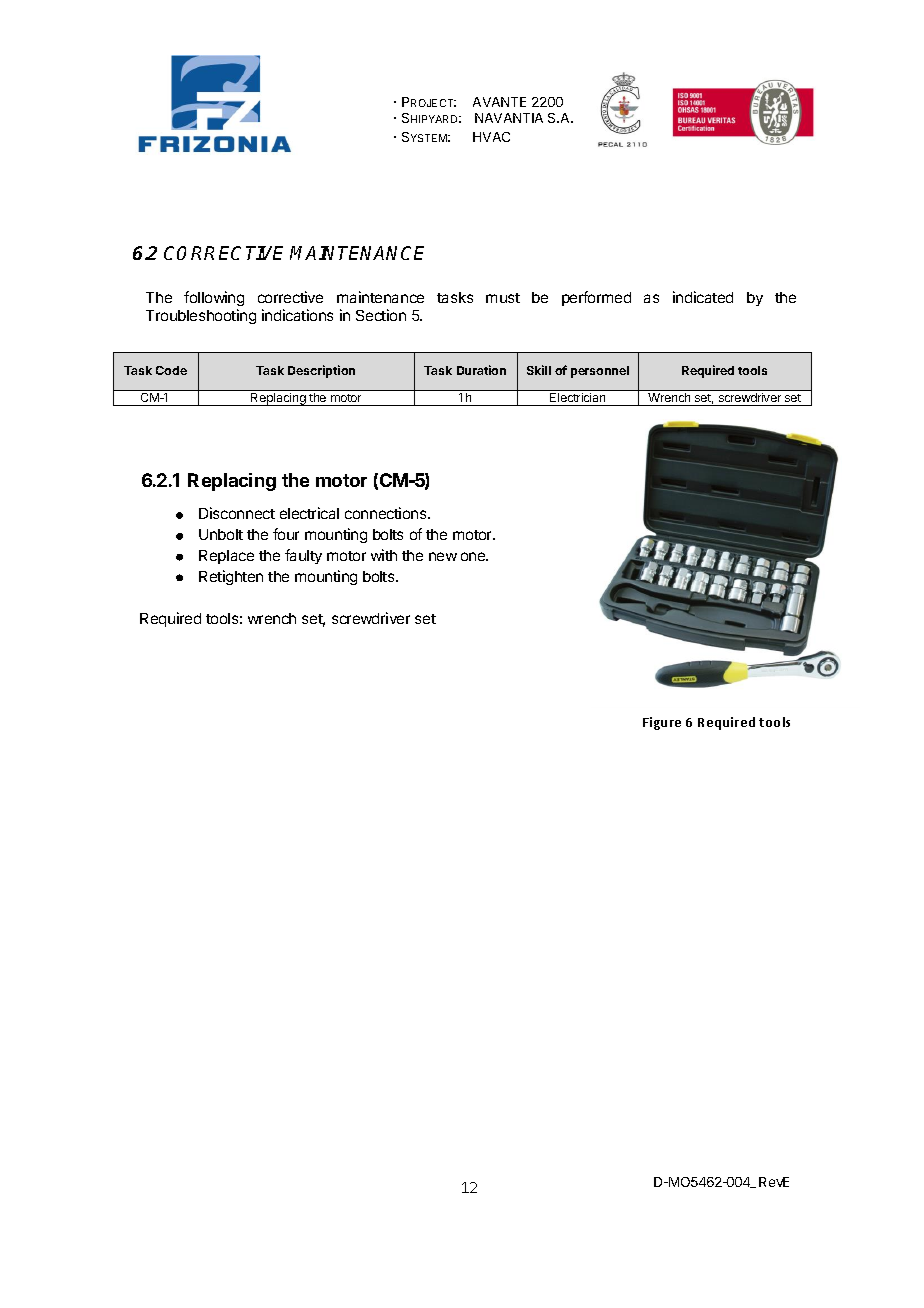 The image size is (924, 1308). What do you see at coordinates (491, 137) in the screenshot?
I see `HVAC` at bounding box center [491, 137].
